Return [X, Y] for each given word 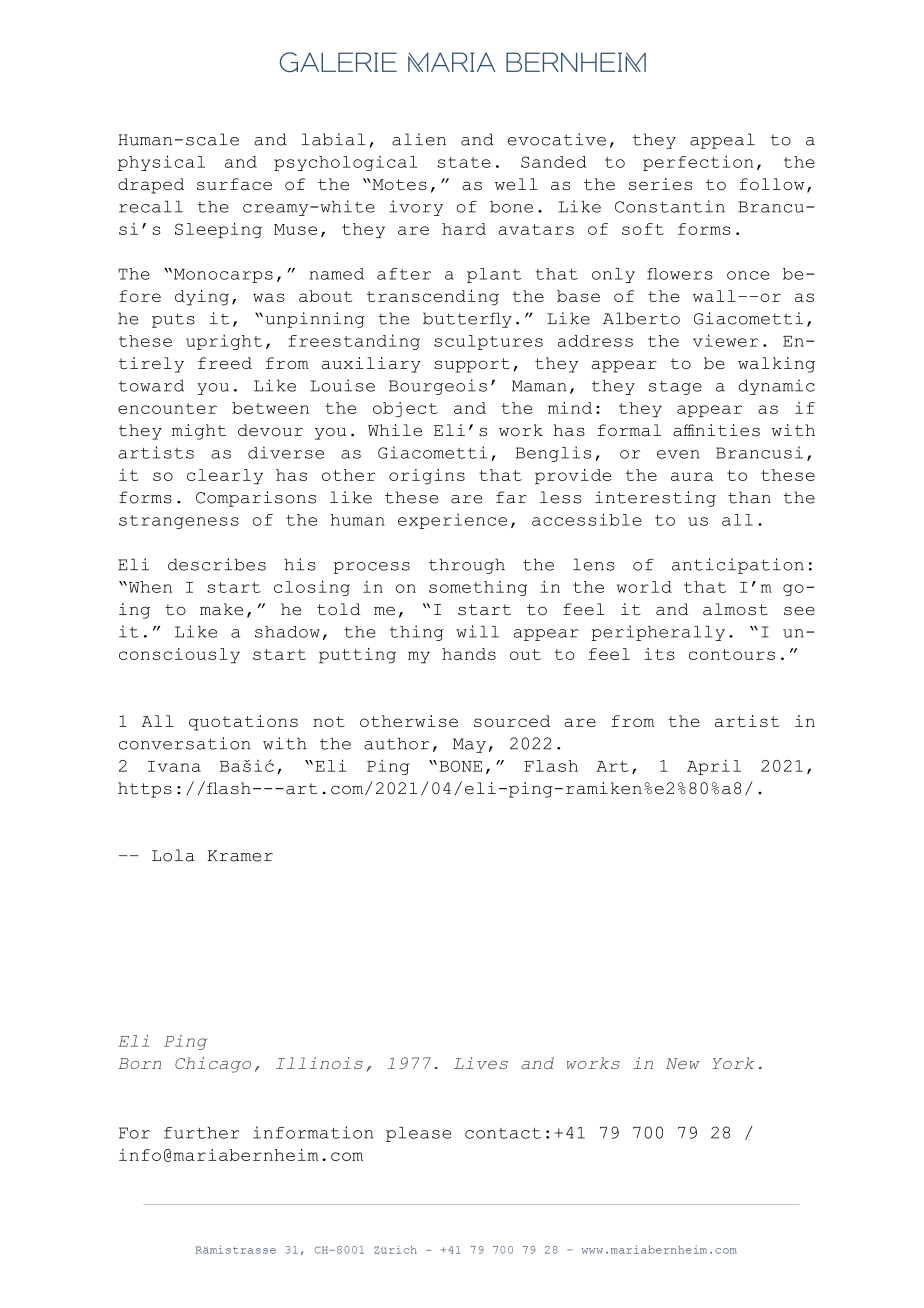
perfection [698, 163]
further [201, 1133]
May [469, 745]
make [221, 609]
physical [161, 163]
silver [439, 397]
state [464, 162]
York [733, 1063]
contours [732, 654]
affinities [716, 430]
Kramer [240, 856]
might [199, 432]
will [477, 631]
